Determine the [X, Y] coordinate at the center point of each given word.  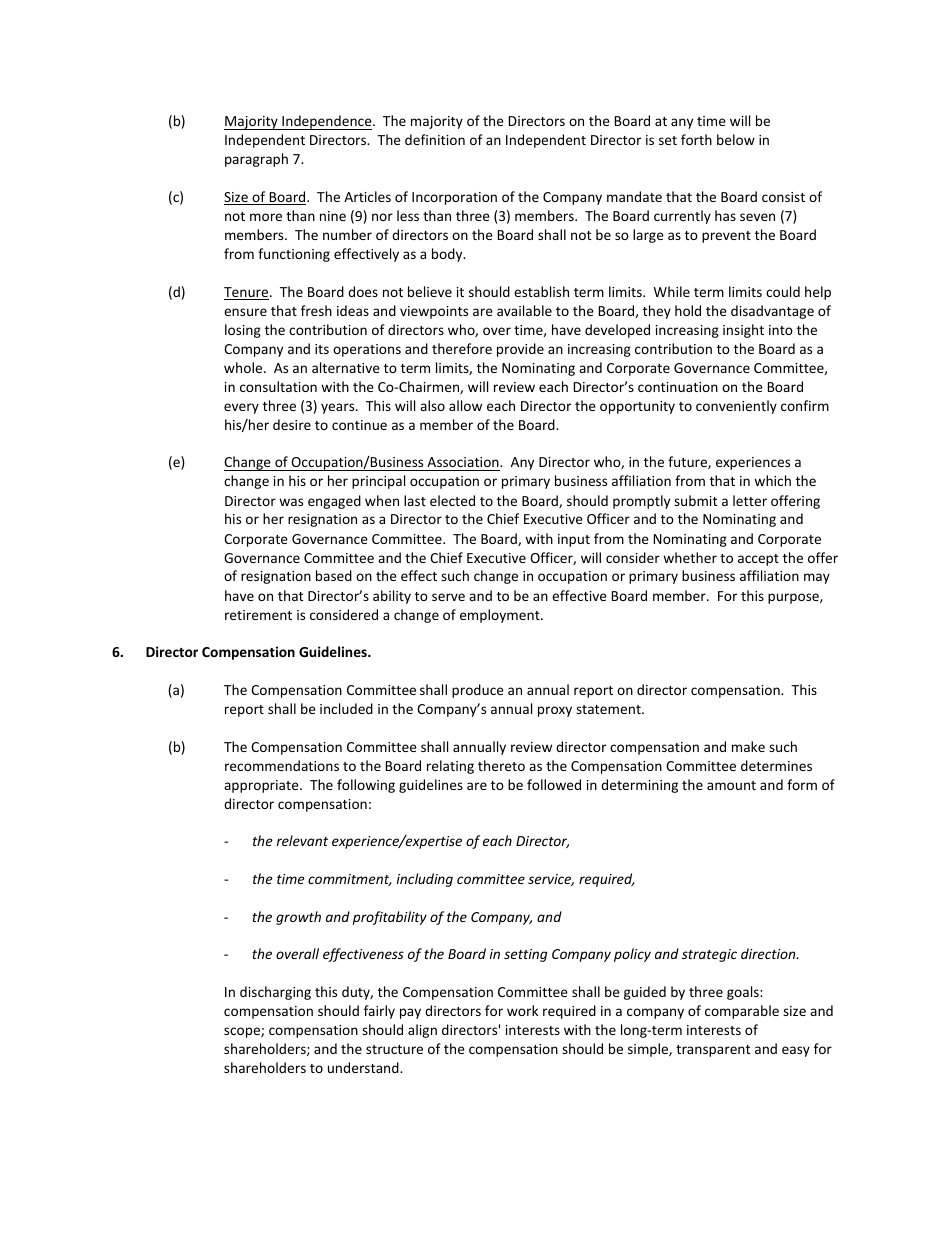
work [522, 1010]
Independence [327, 122]
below [736, 139]
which [772, 480]
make [748, 746]
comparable [742, 1012]
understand [364, 1067]
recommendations [282, 765]
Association [463, 464]
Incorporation [454, 198]
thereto [501, 765]
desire [292, 424]
